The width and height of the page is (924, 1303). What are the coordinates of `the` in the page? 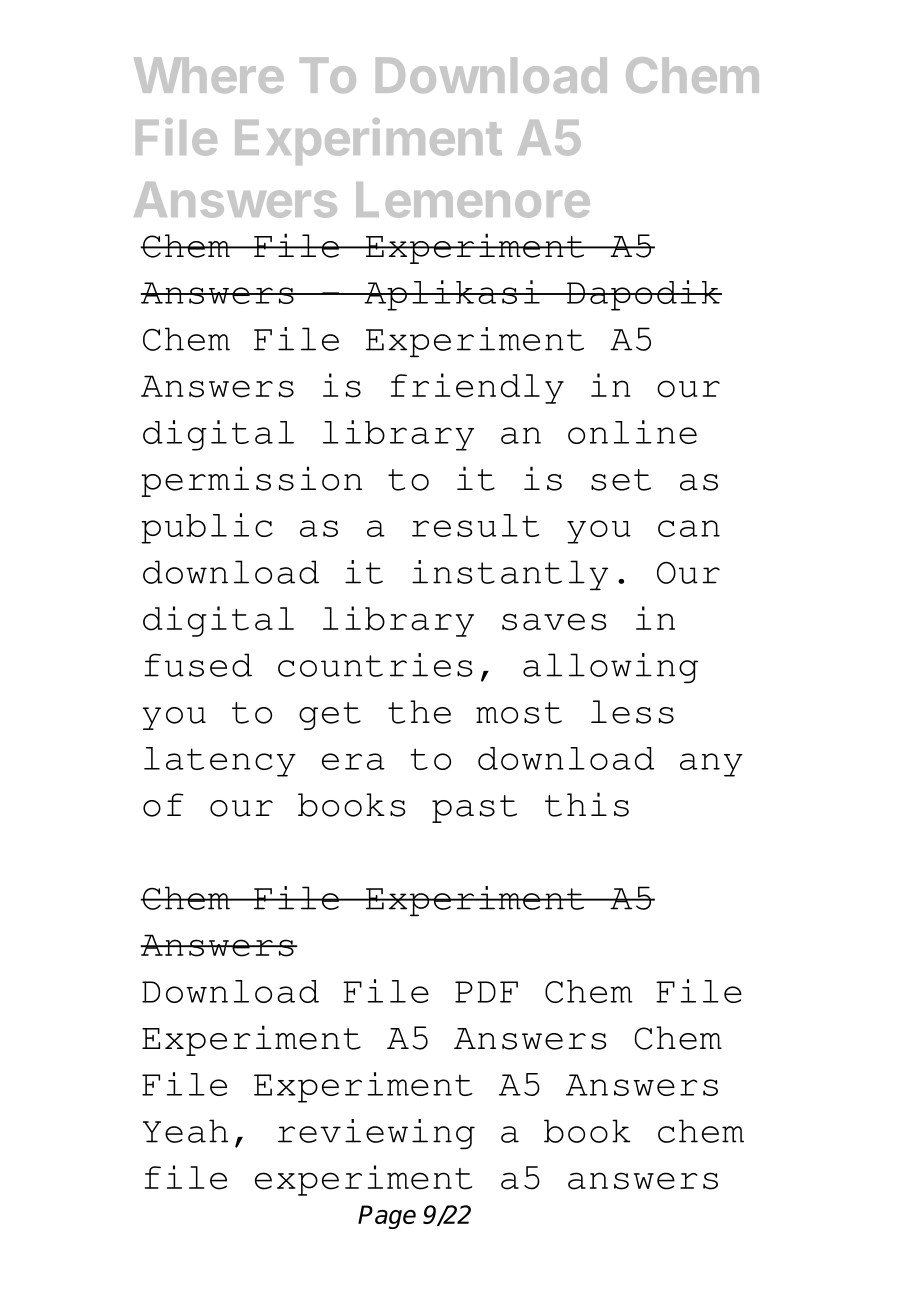 It's located at (419, 712).
